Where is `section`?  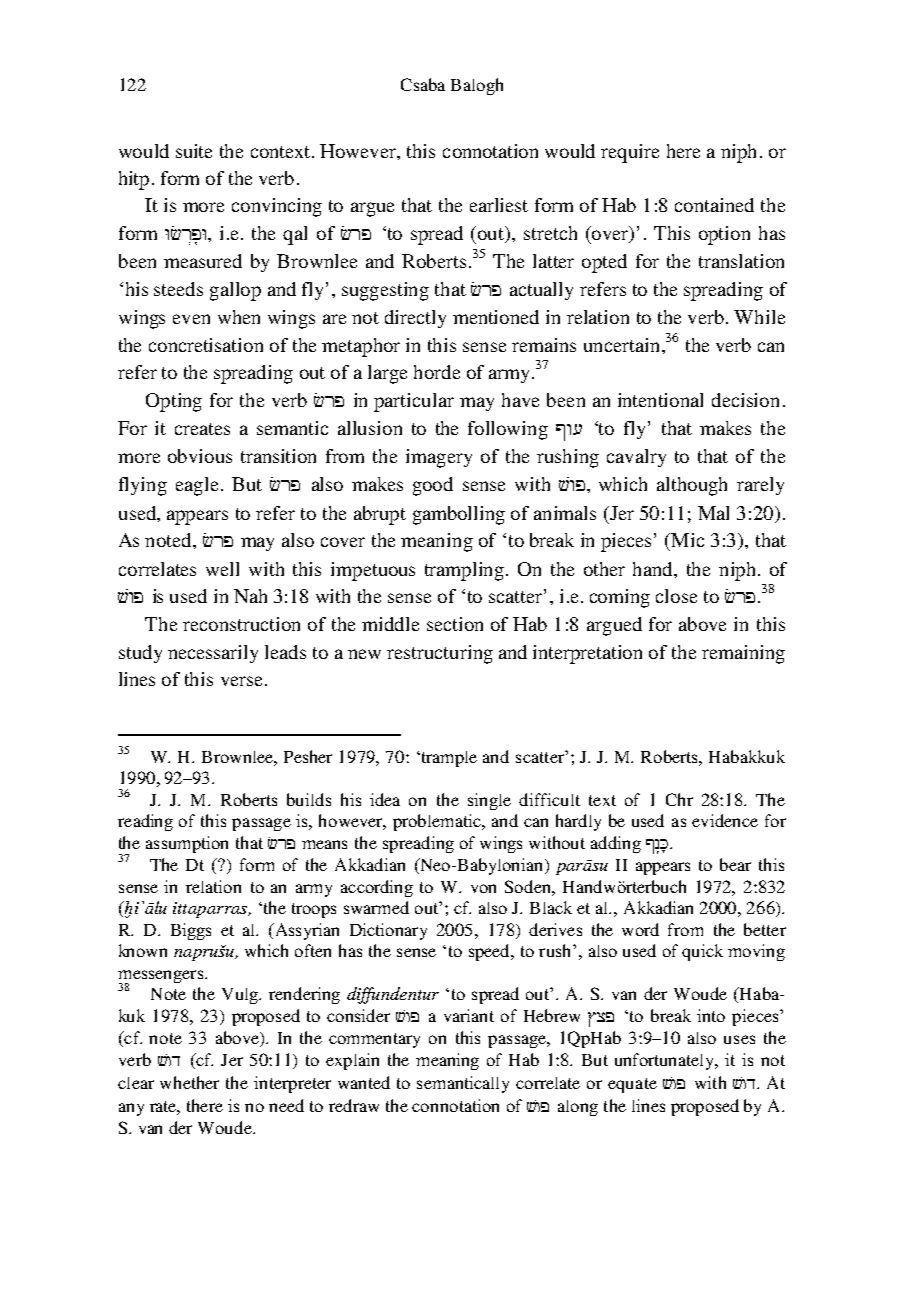
section is located at coordinates (455, 624).
